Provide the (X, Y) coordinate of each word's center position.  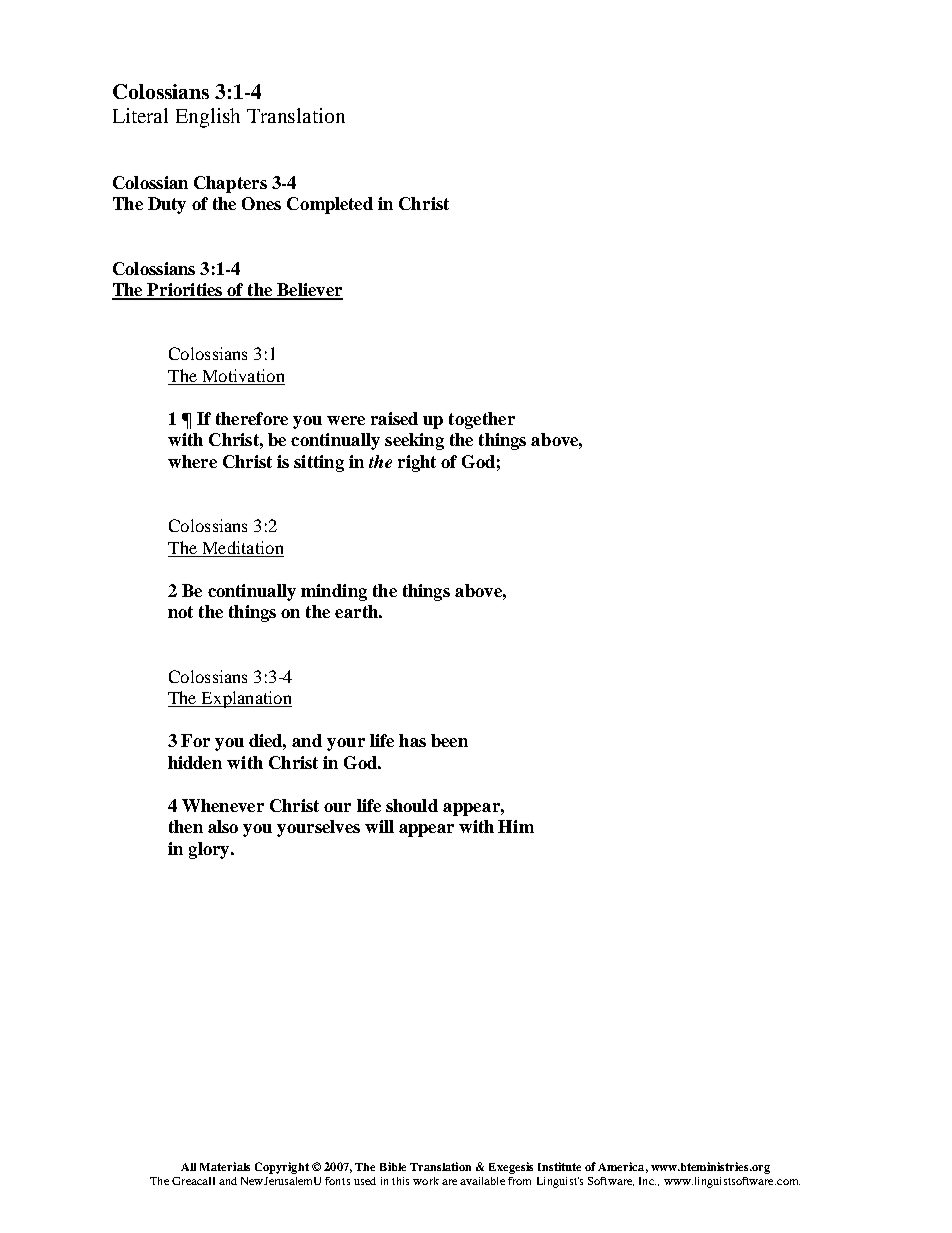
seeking (414, 441)
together (482, 420)
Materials (225, 1166)
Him (516, 826)
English (208, 118)
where (192, 461)
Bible (393, 1166)
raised (394, 418)
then (186, 826)
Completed (330, 205)
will (379, 826)
